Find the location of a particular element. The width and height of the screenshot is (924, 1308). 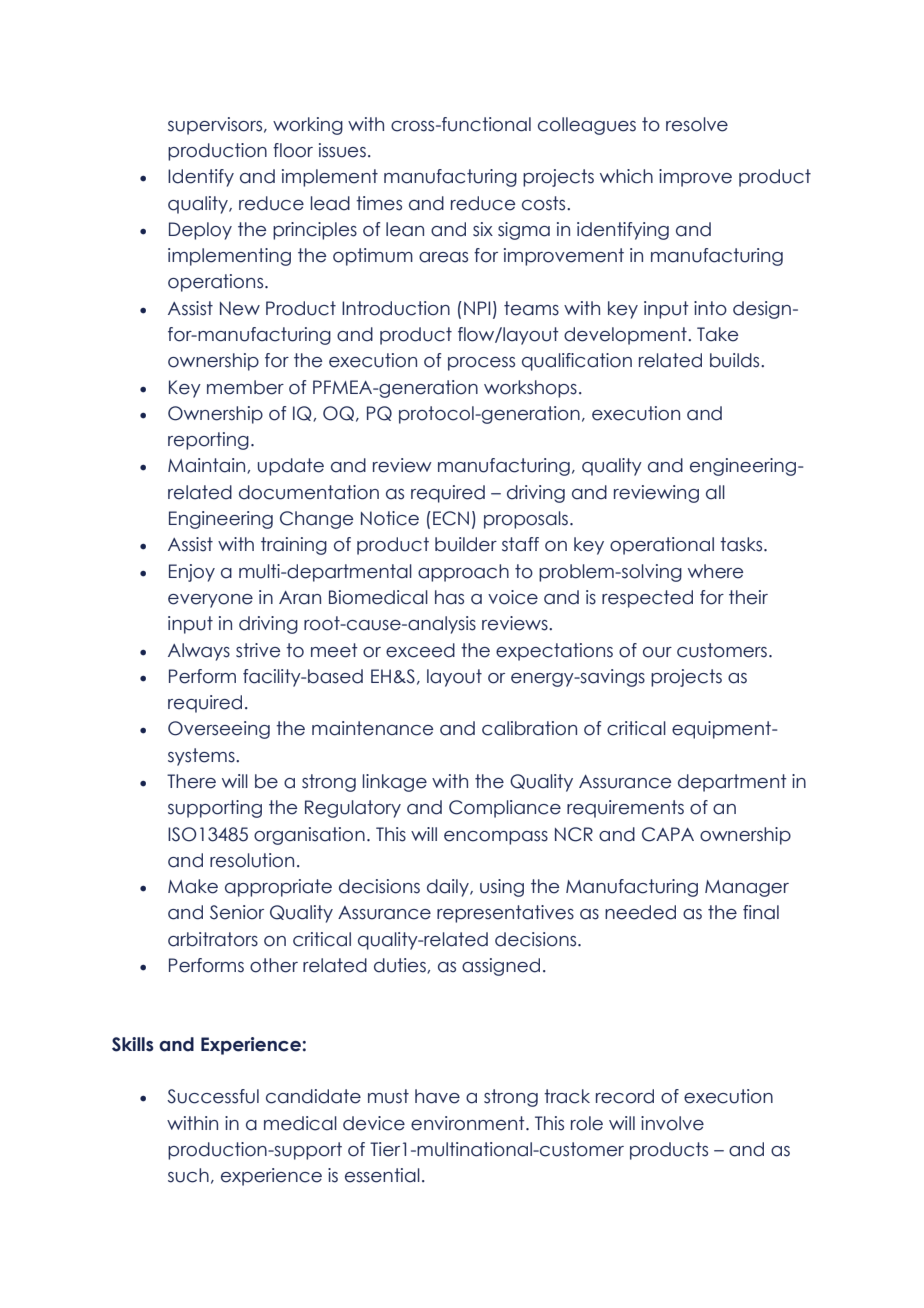

environment is located at coordinates (469, 1123).
